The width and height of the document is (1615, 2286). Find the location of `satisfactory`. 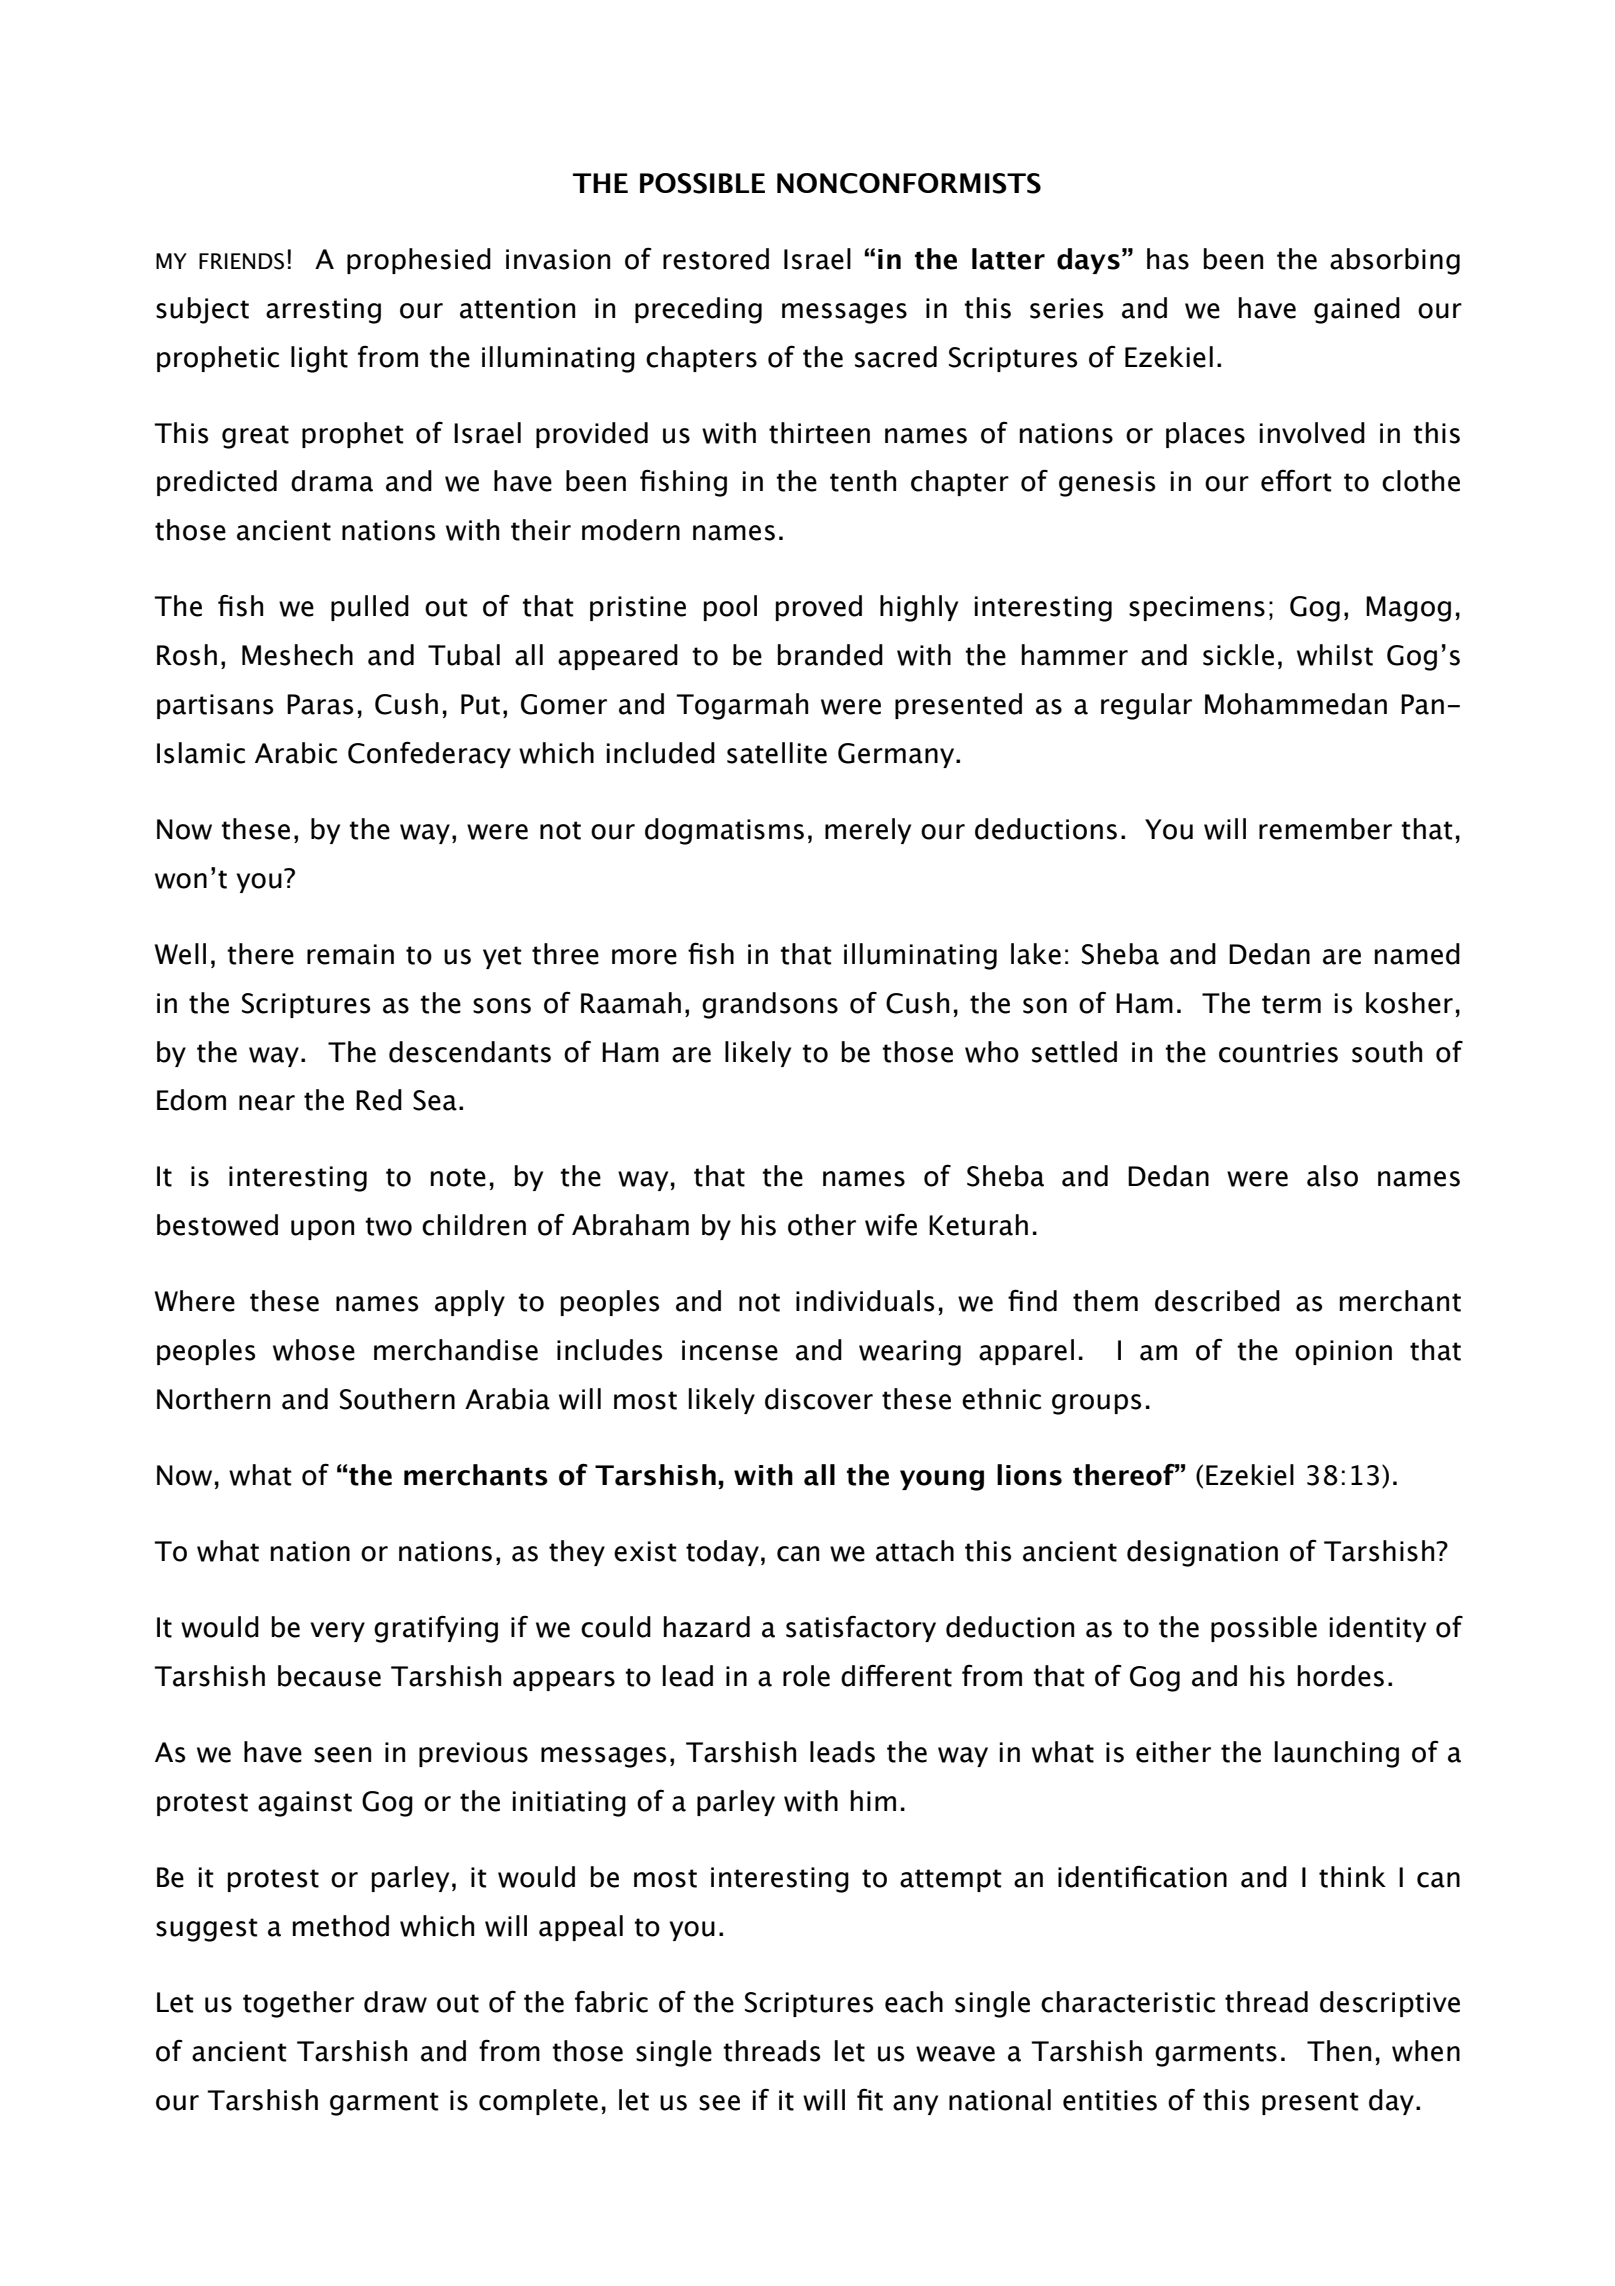

satisfactory is located at coordinates (861, 1628).
